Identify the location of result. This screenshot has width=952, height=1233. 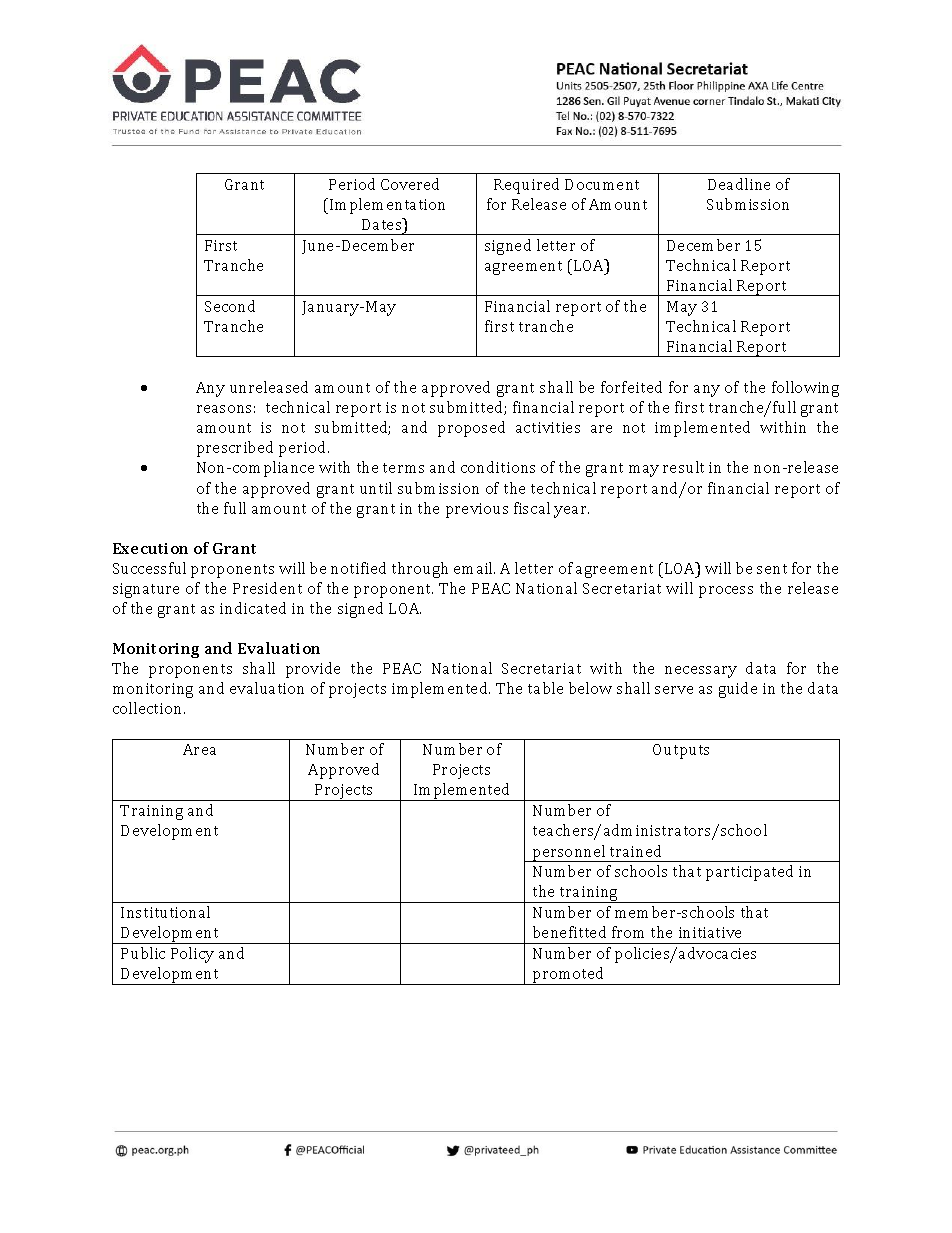
(683, 467).
